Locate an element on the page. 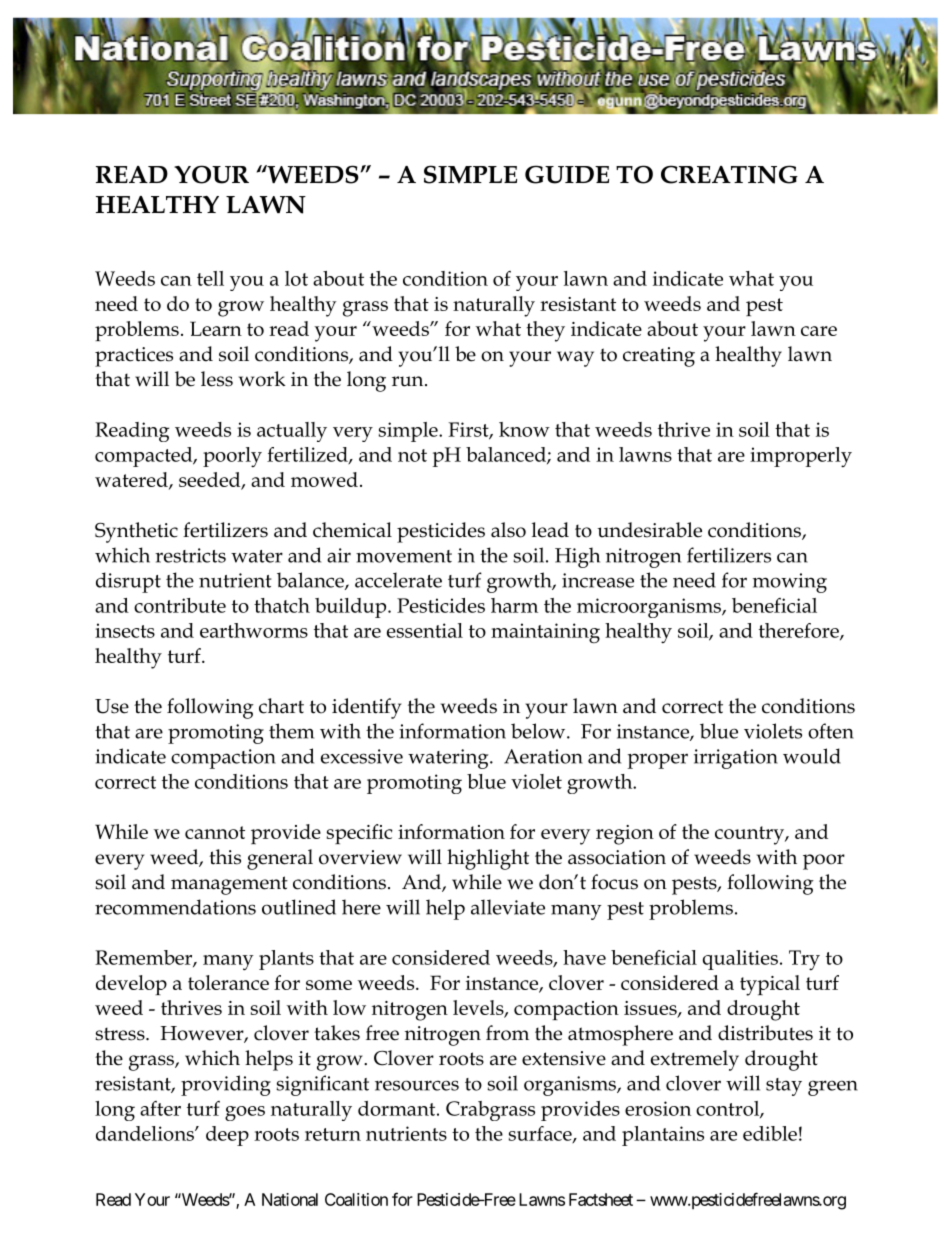  surface is located at coordinates (541, 1134).
